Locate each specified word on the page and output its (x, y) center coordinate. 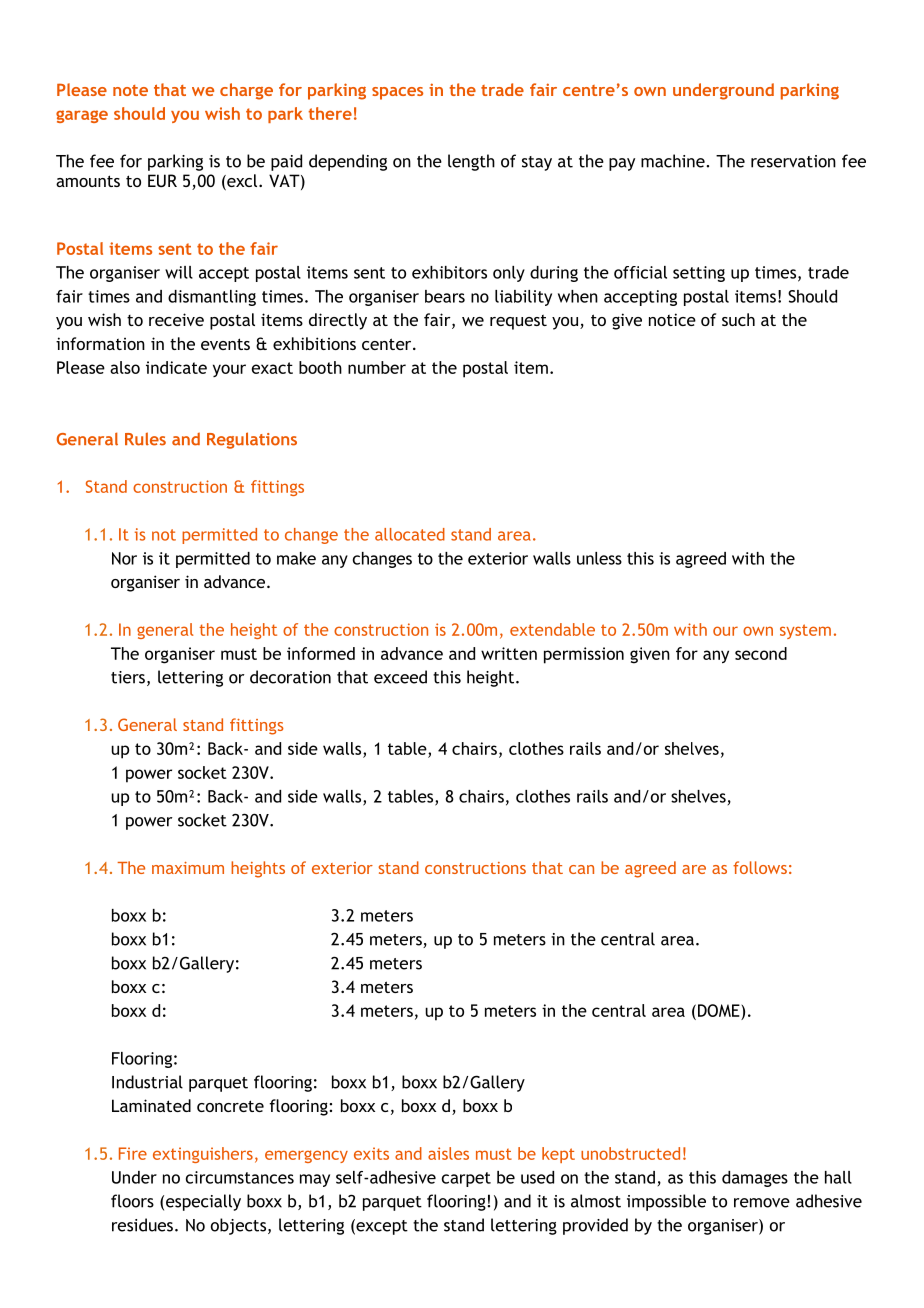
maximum (188, 868)
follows (760, 867)
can (581, 869)
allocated (410, 534)
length (471, 162)
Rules (145, 439)
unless (599, 558)
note (130, 90)
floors (132, 1201)
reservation (793, 161)
